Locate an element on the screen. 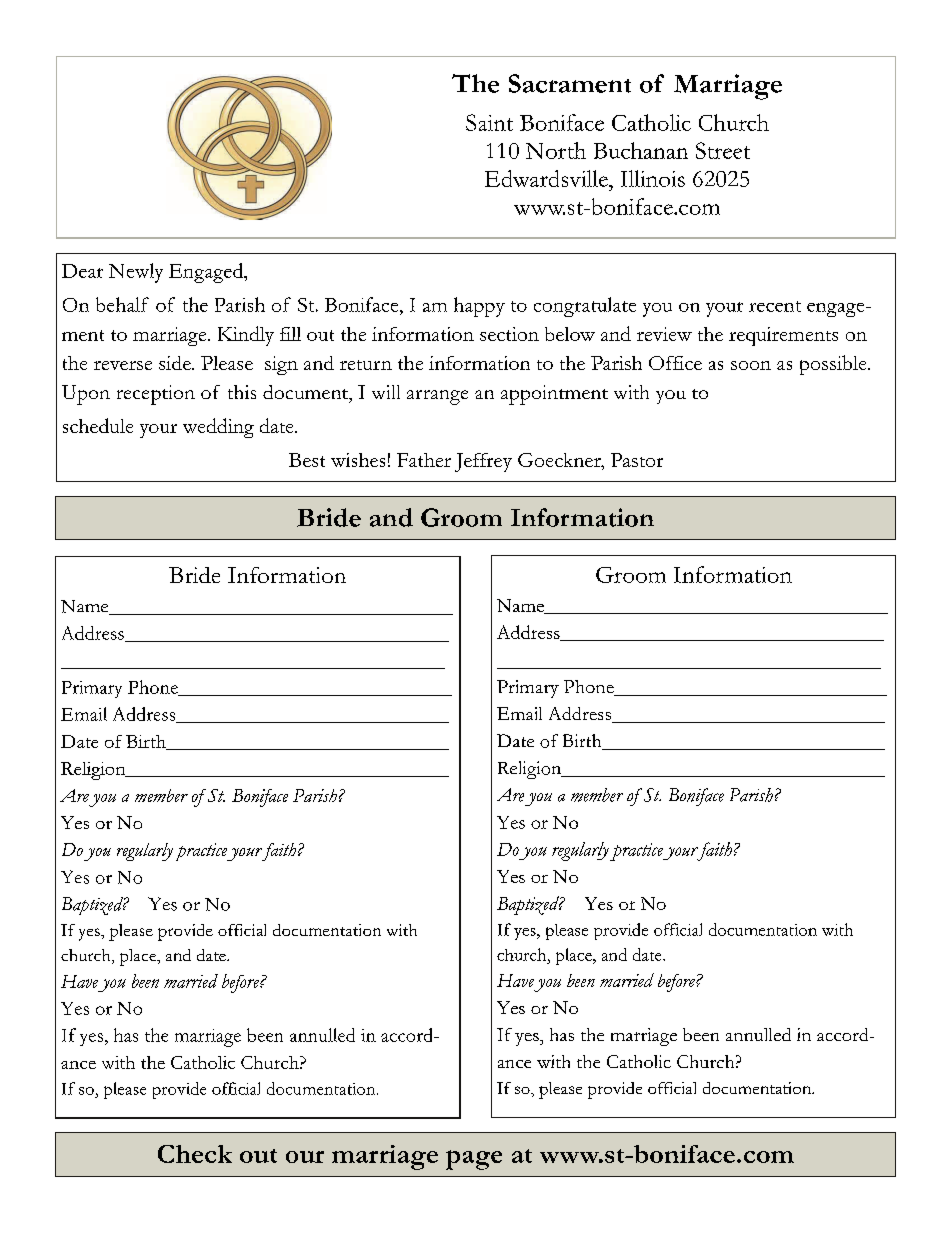 Image resolution: width=952 pixels, height=1233 pixels. Check is located at coordinates (195, 1154).
